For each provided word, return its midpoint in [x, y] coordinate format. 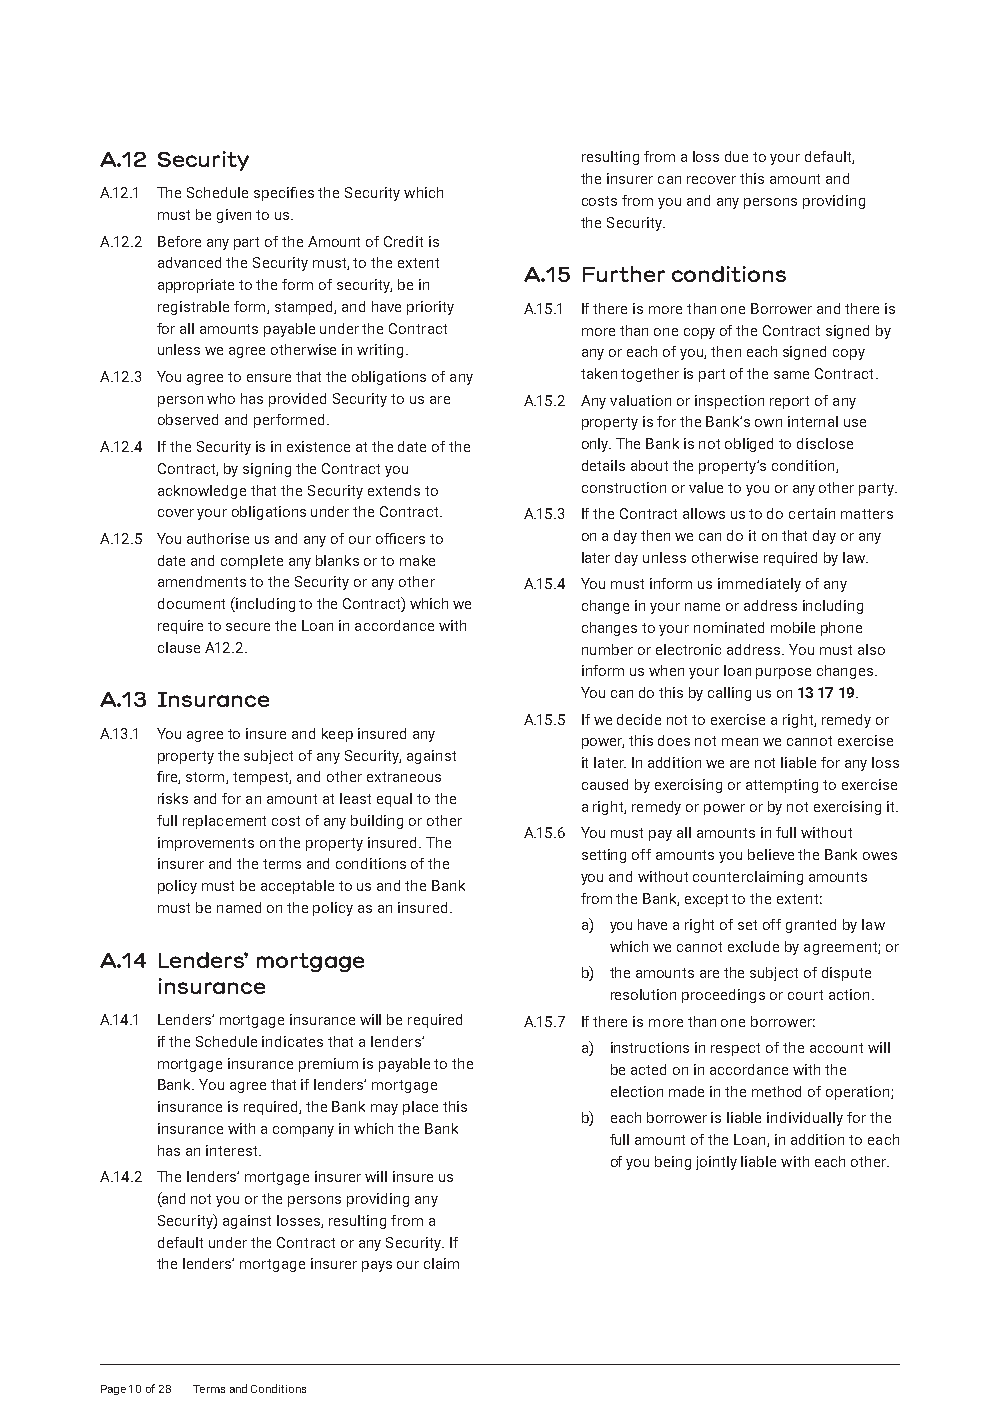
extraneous [404, 777]
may [384, 1109]
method [776, 1091]
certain [812, 513]
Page [113, 1390]
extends [394, 490]
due [736, 156]
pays [377, 1266]
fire [168, 777]
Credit [403, 241]
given [234, 216]
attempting [782, 786]
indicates [292, 1041]
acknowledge [202, 492]
